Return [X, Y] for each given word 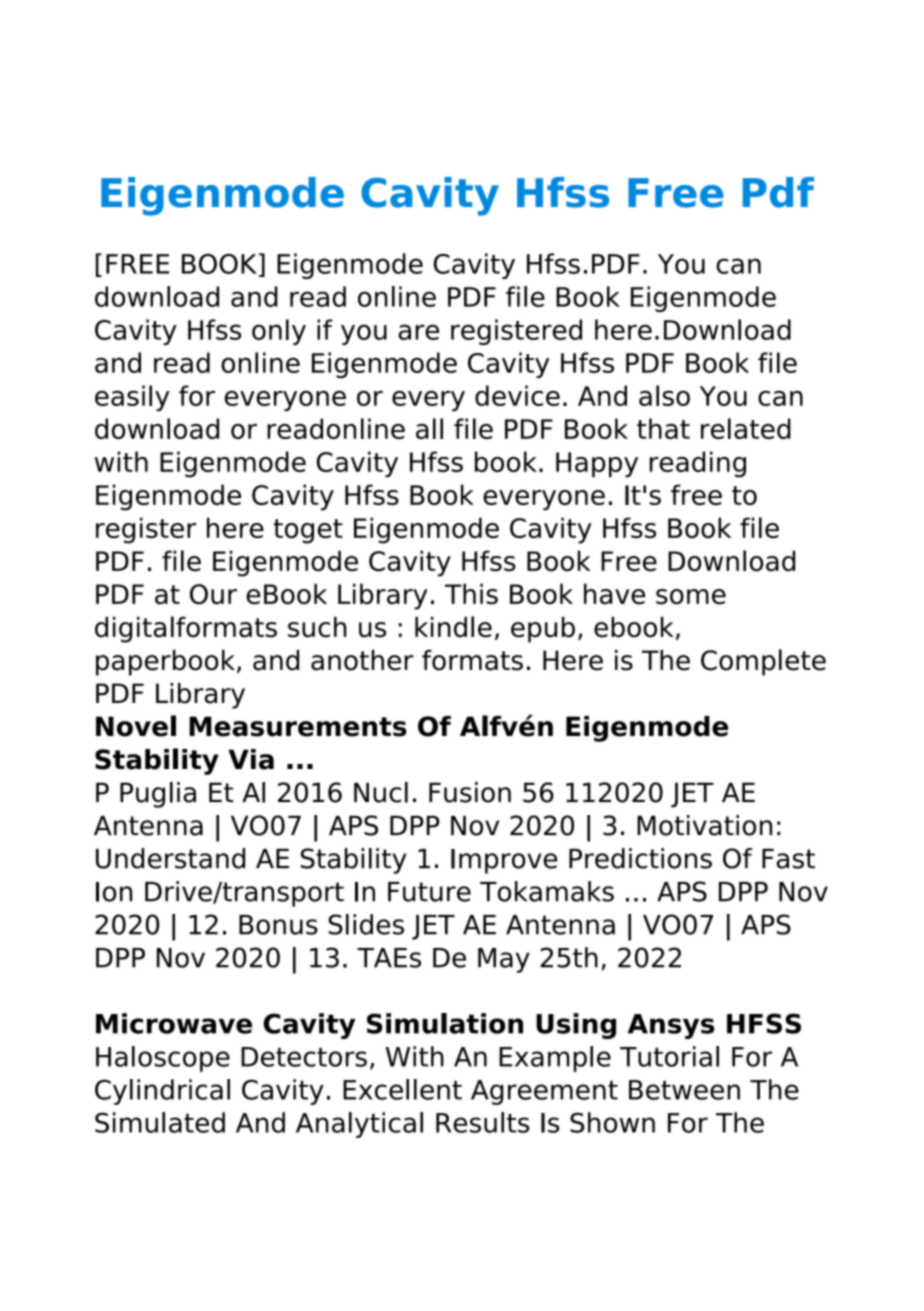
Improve [504, 861]
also [664, 395]
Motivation [704, 825]
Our [213, 594]
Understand [170, 858]
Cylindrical [162, 1092]
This [471, 594]
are [418, 332]
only [279, 332]
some [691, 597]
